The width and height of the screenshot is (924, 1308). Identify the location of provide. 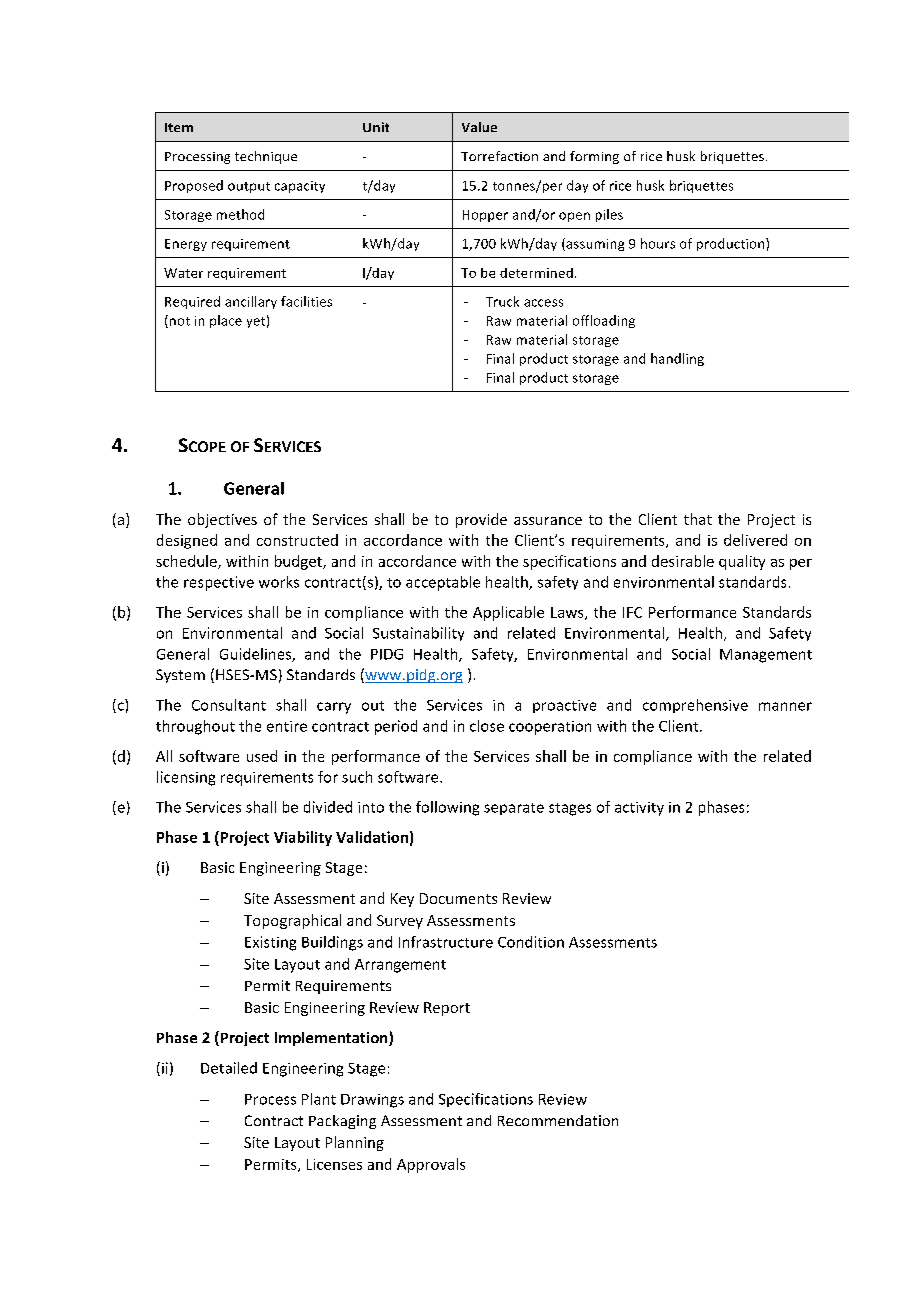
(481, 520).
